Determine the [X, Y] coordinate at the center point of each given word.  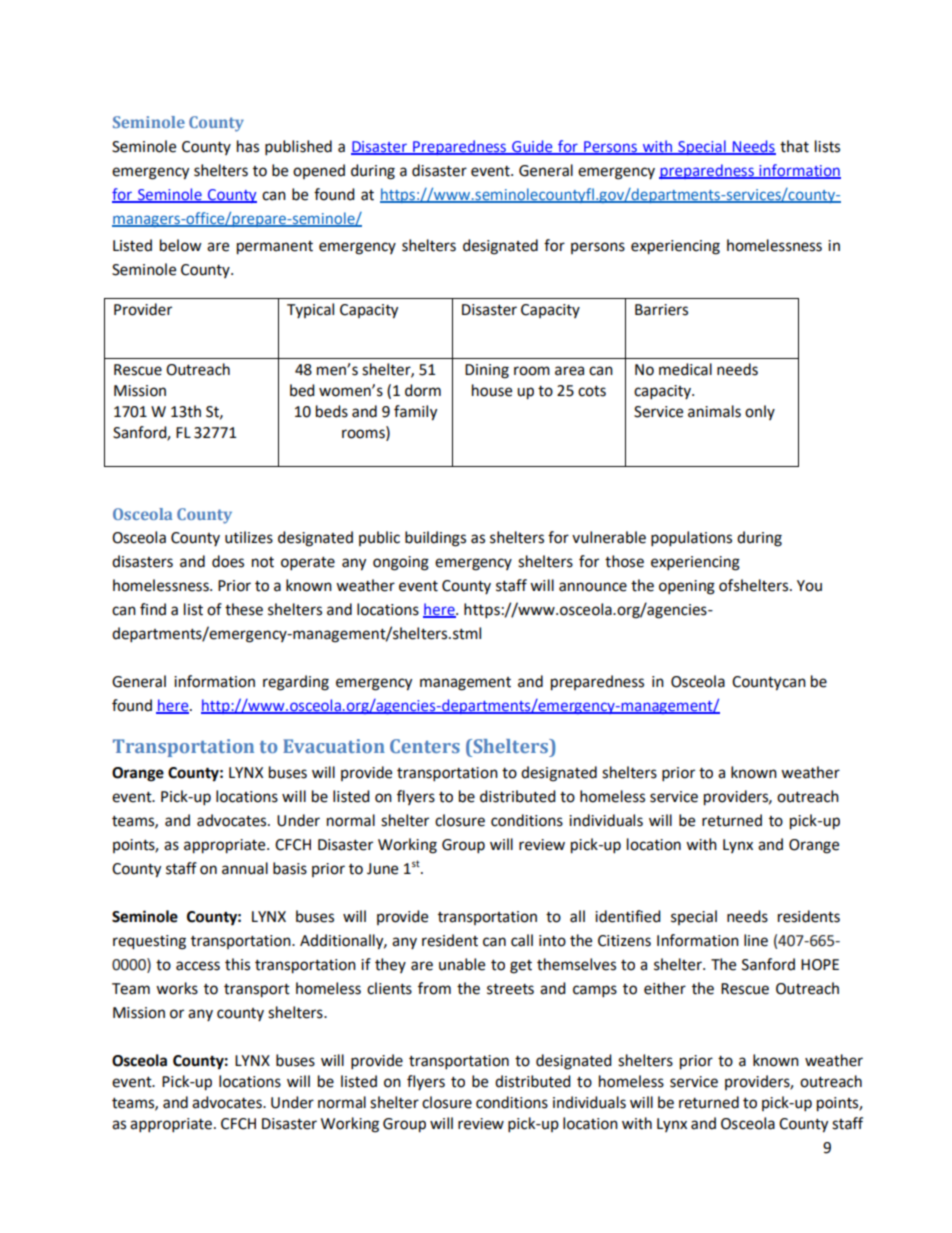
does [228, 561]
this [237, 964]
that [794, 146]
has [248, 146]
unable [462, 964]
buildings [435, 539]
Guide [532, 147]
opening [687, 587]
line [756, 940]
